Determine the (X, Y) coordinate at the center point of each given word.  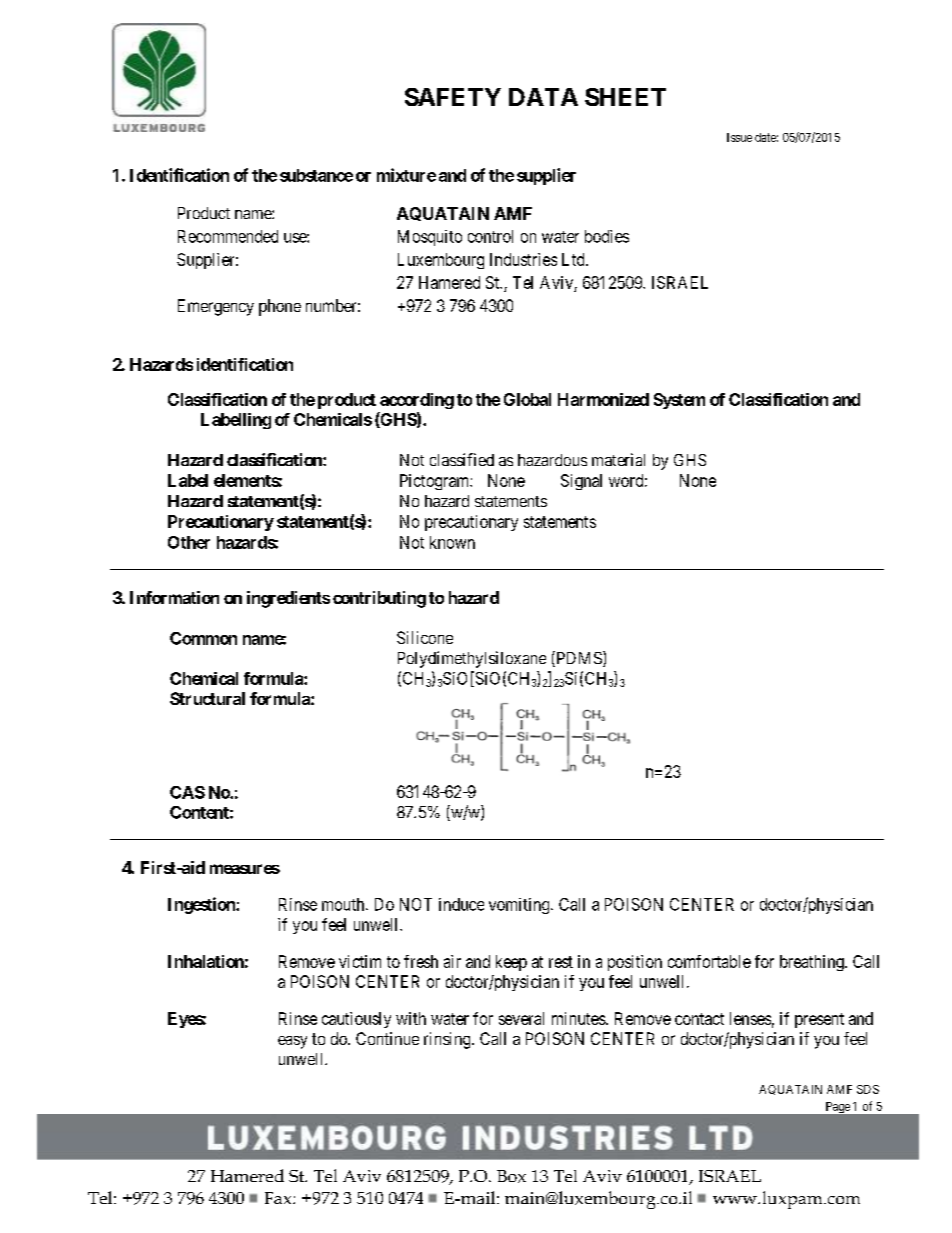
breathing (813, 963)
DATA (543, 97)
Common (203, 638)
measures (245, 869)
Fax (279, 1198)
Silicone (425, 637)
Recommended (228, 236)
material (618, 459)
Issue (739, 137)
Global (527, 399)
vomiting (520, 906)
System (679, 401)
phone (280, 307)
